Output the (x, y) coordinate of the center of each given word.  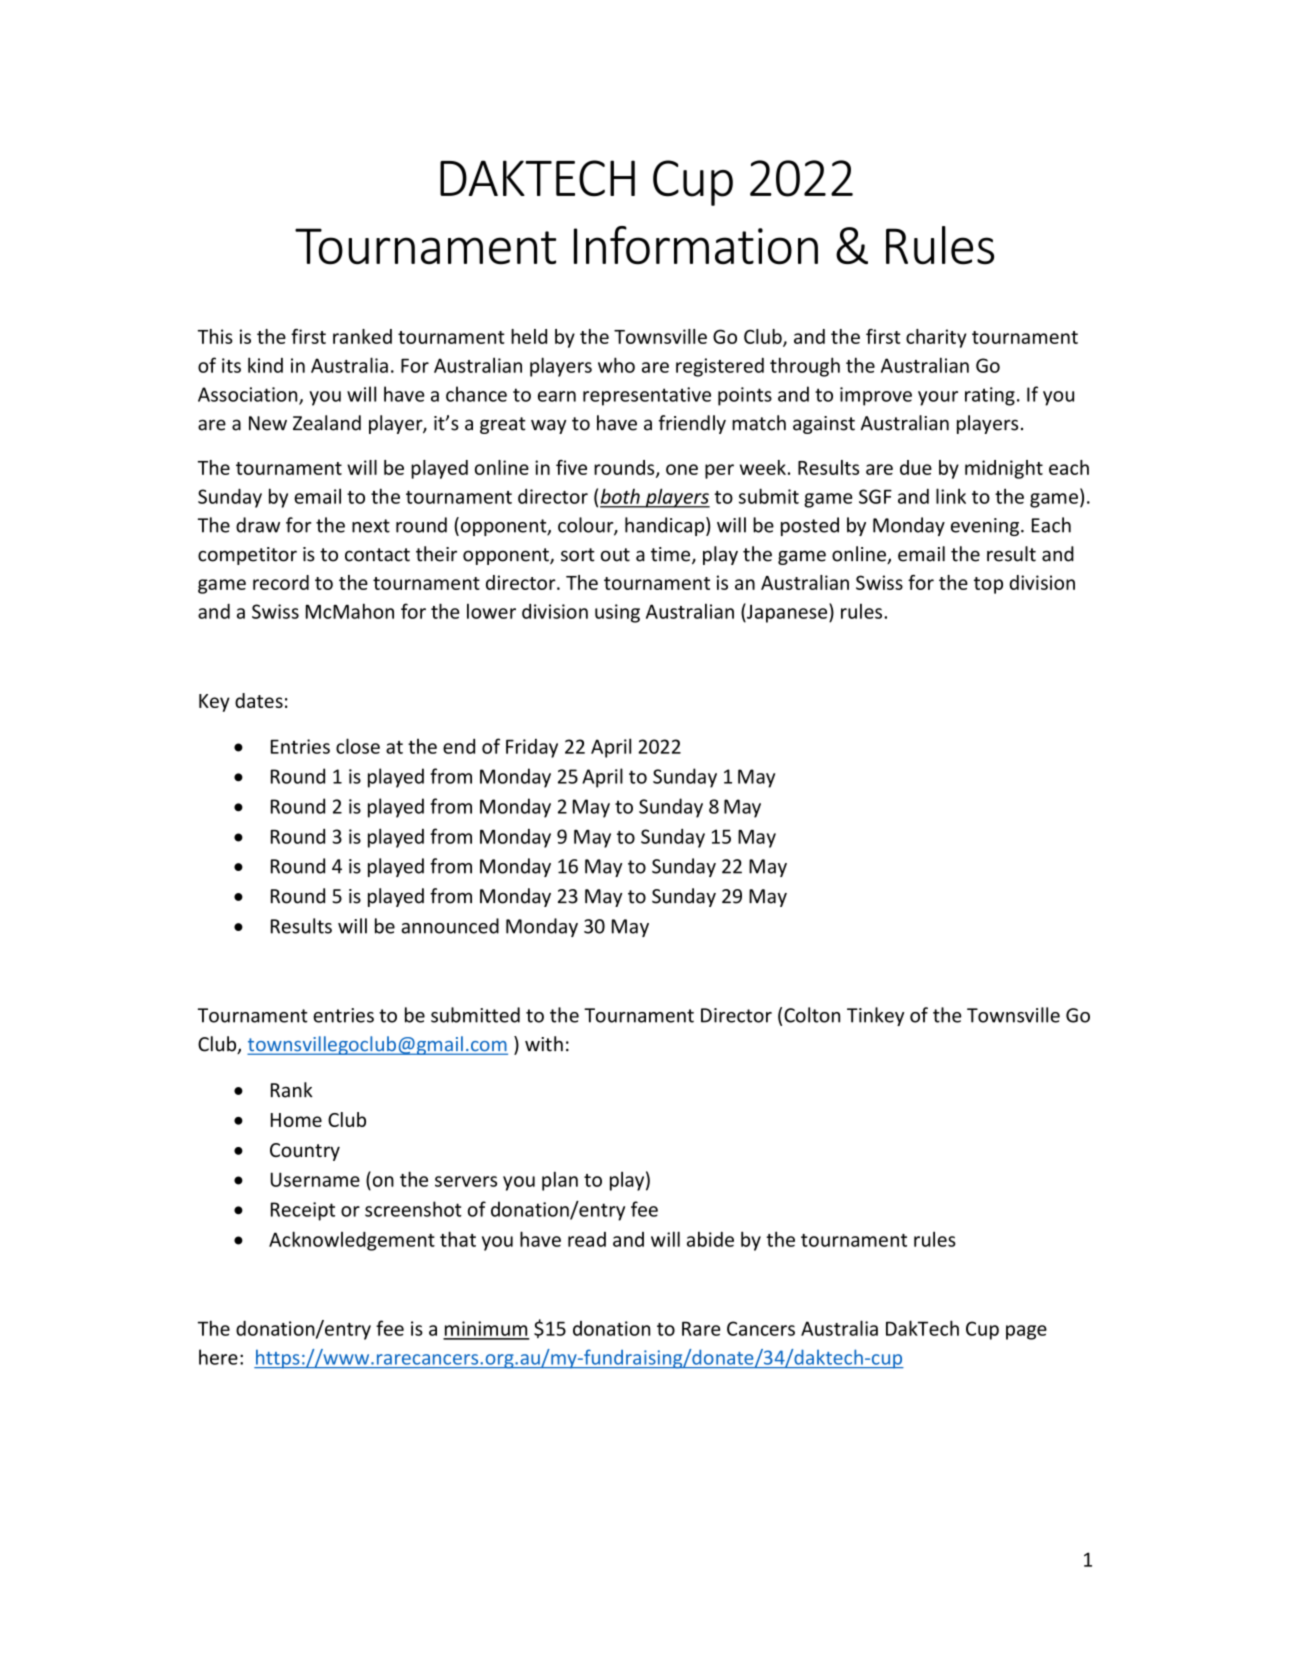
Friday (532, 748)
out (615, 555)
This (215, 336)
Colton (812, 1015)
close (358, 746)
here (218, 1357)
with (544, 1044)
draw (258, 525)
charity (936, 338)
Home (296, 1120)
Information (696, 245)
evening (986, 527)
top (988, 585)
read (587, 1239)
